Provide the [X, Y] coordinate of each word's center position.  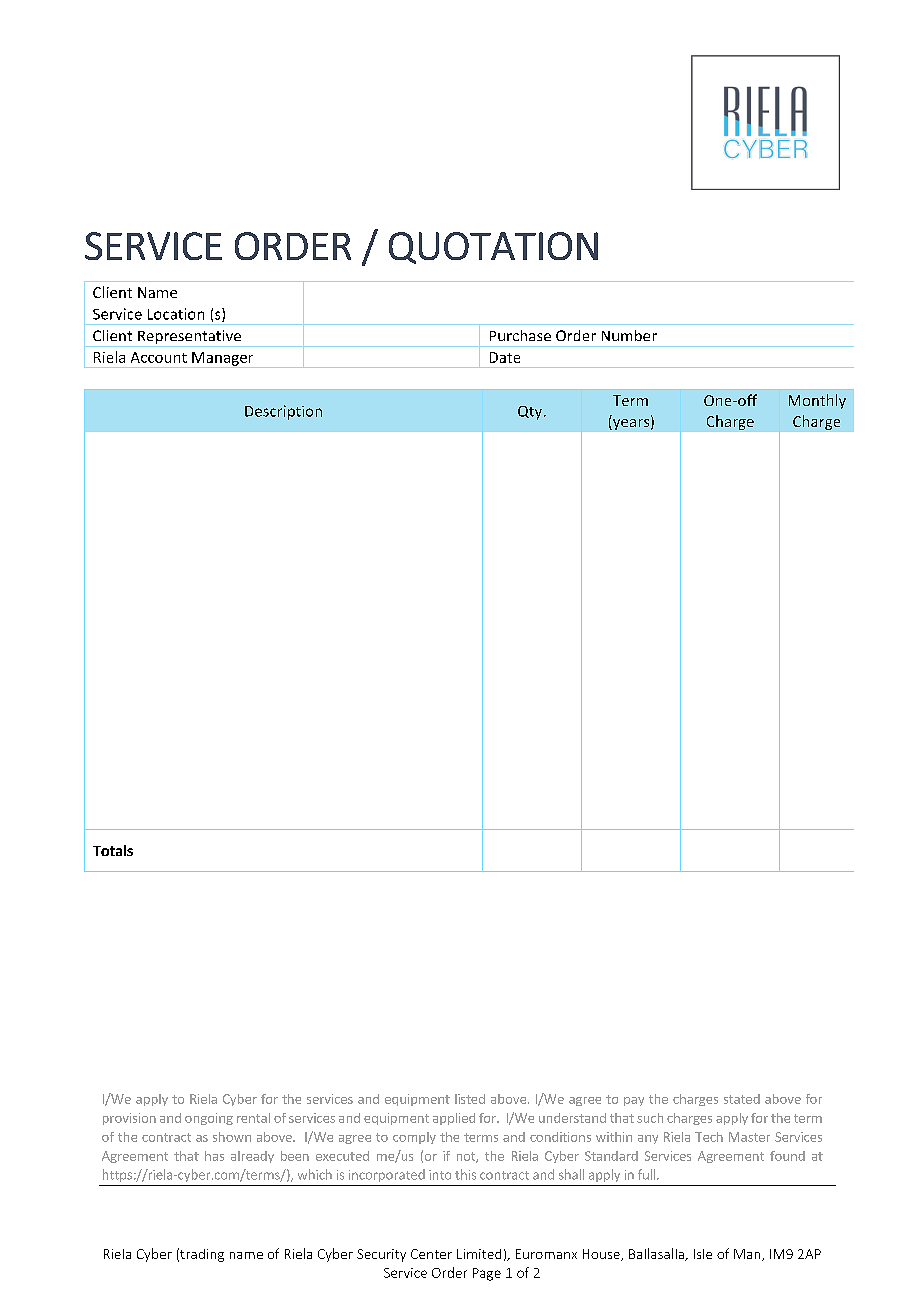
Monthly [817, 401]
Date [505, 357]
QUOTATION [493, 248]
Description [283, 412]
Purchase [520, 335]
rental [253, 1118]
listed [470, 1099]
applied [454, 1119]
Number [629, 335]
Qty [531, 413]
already [252, 1157]
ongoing [209, 1119]
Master [749, 1137]
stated [742, 1099]
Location [176, 314]
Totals [113, 850]
